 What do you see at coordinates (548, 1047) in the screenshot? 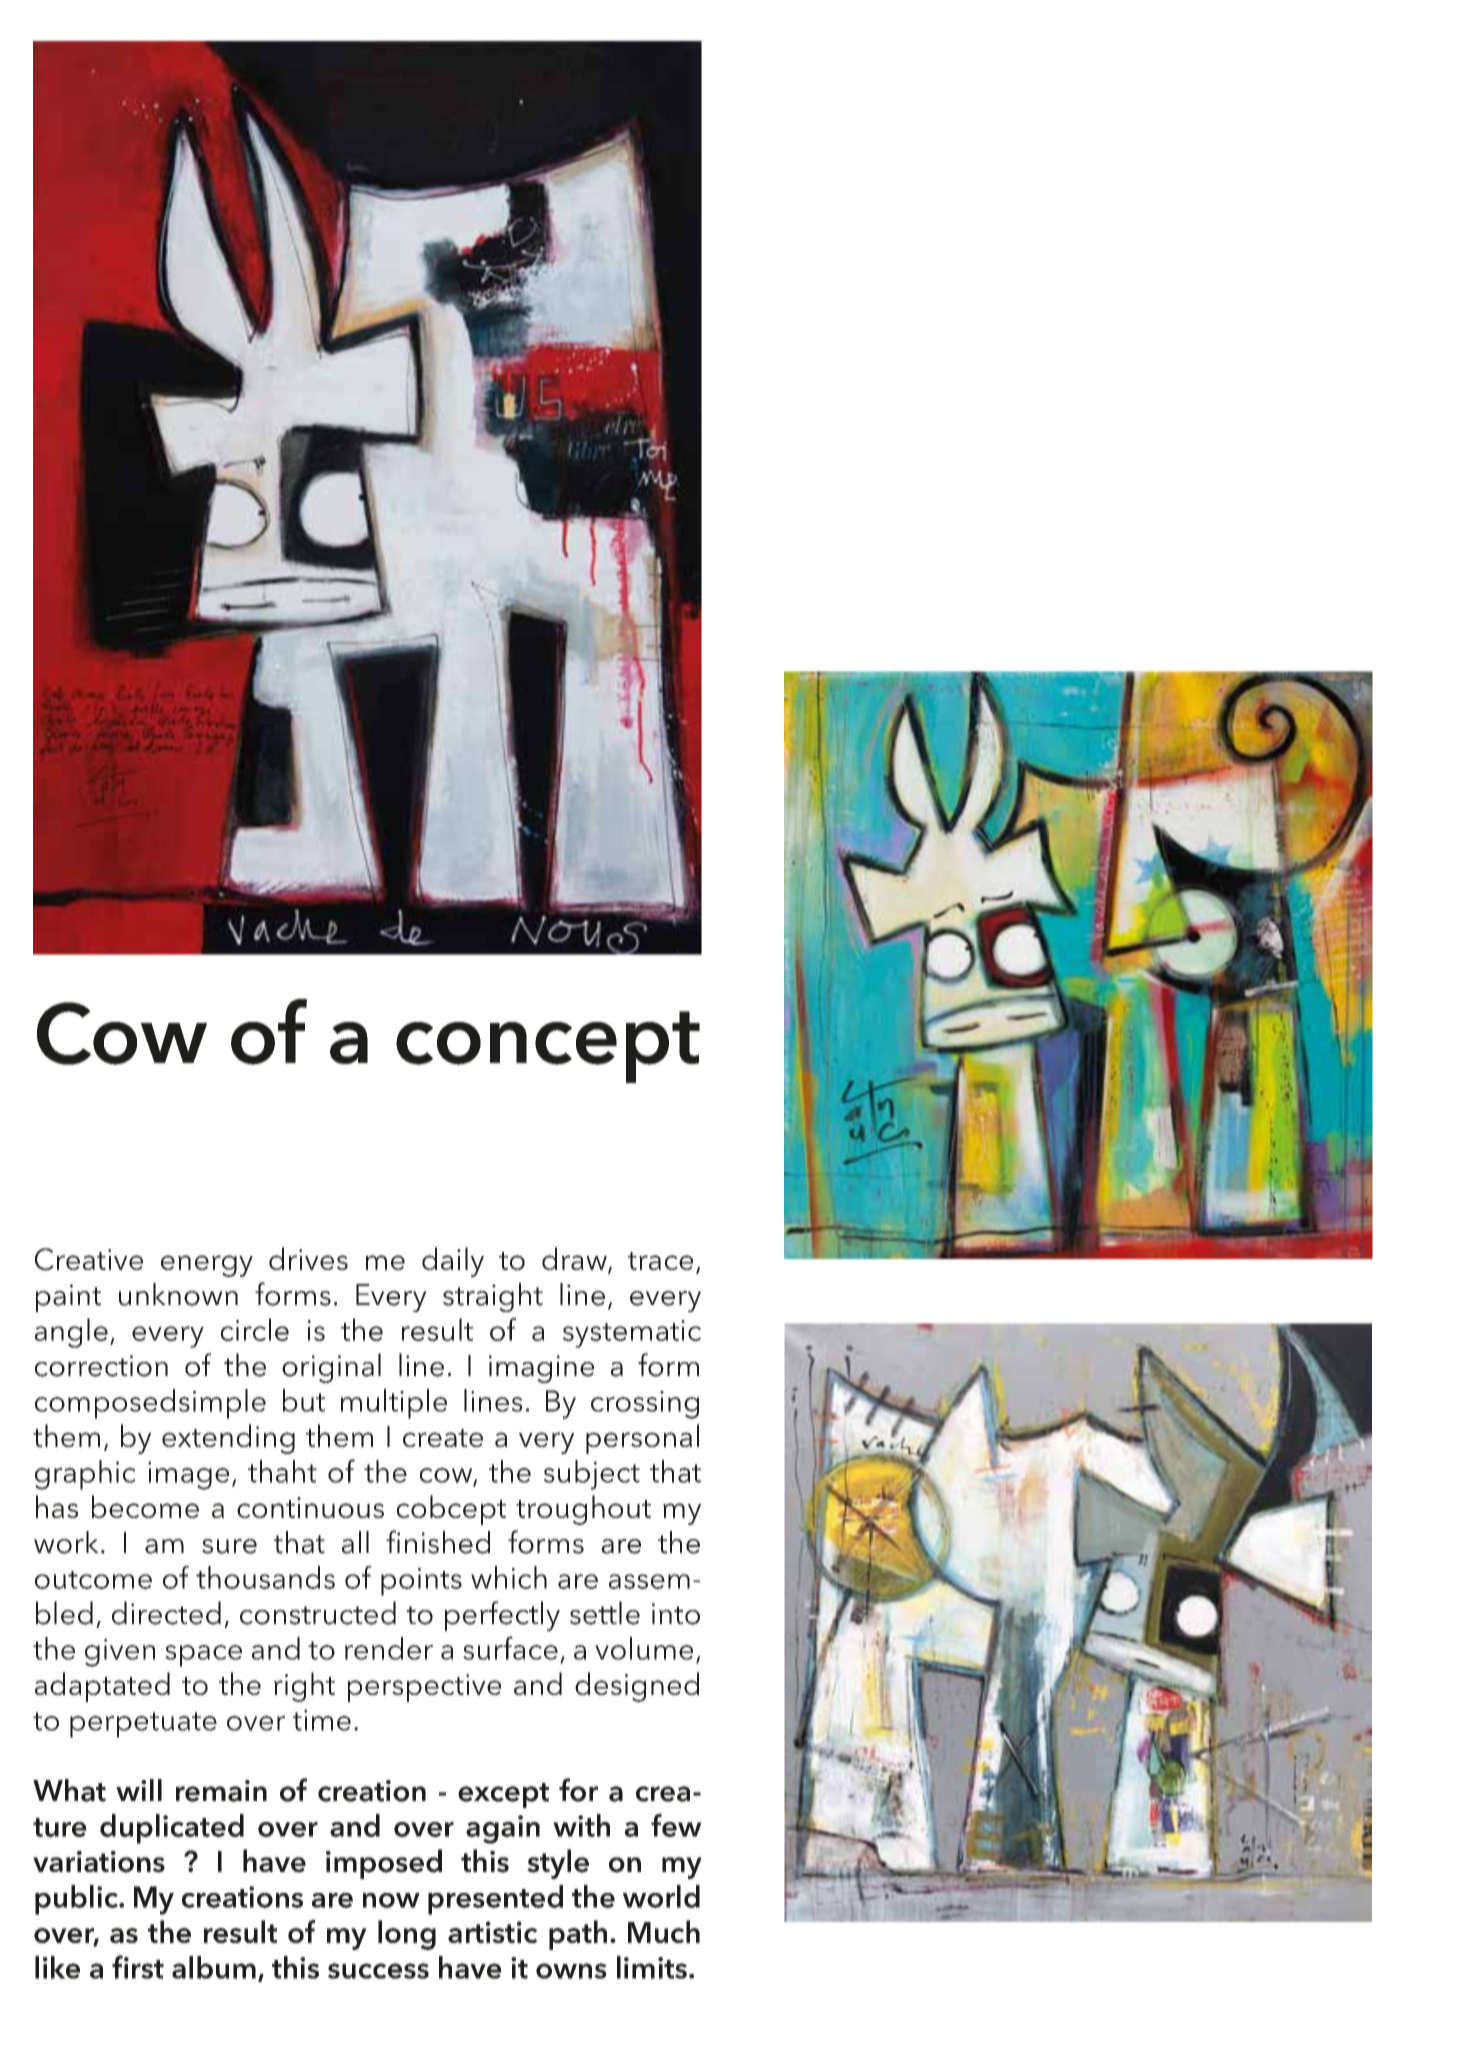
I see `concept` at bounding box center [548, 1047].
